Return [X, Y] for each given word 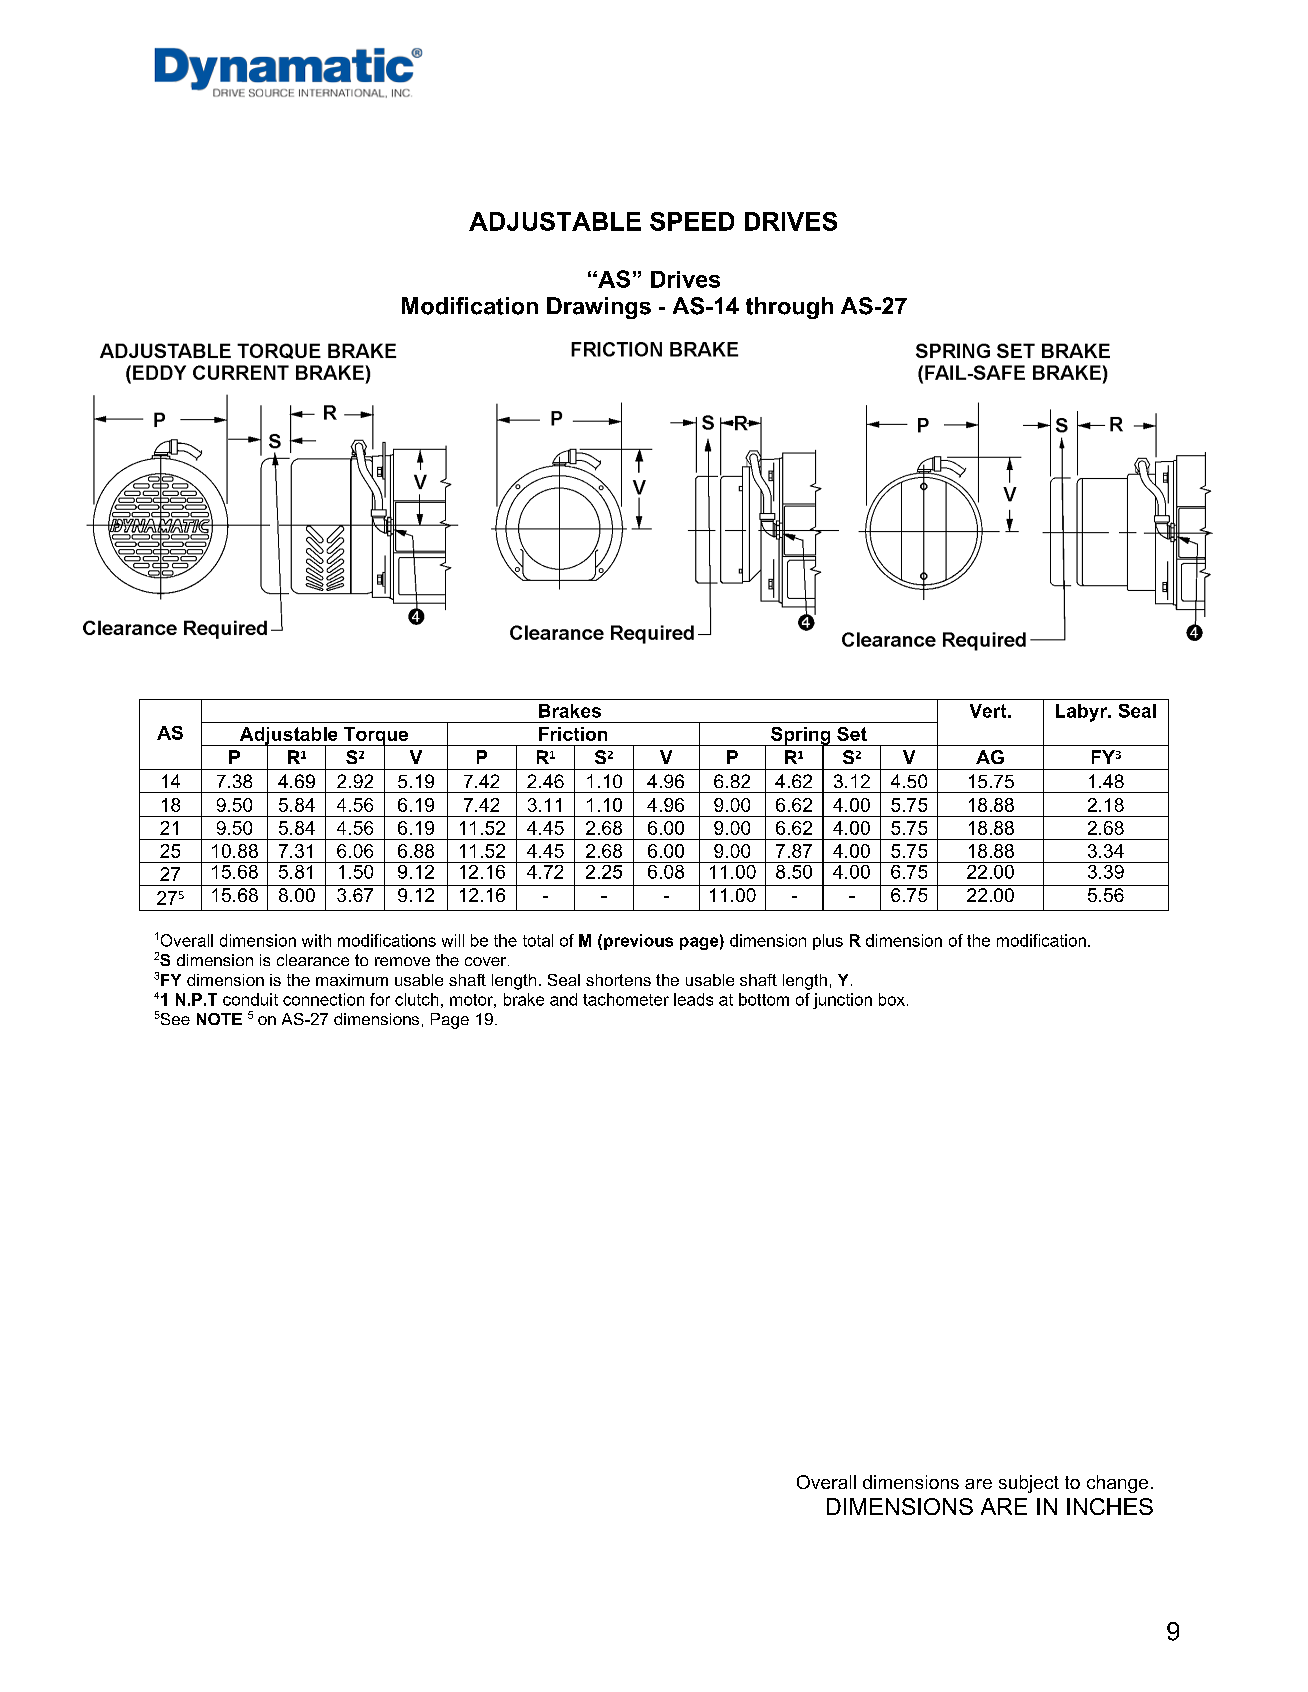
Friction [573, 734]
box [892, 999]
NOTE [219, 1019]
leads [693, 999]
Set [852, 734]
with [316, 940]
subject [1029, 1484]
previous [638, 942]
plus [828, 942]
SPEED [692, 221]
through [789, 308]
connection [323, 999]
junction [842, 1001]
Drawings [599, 308]
